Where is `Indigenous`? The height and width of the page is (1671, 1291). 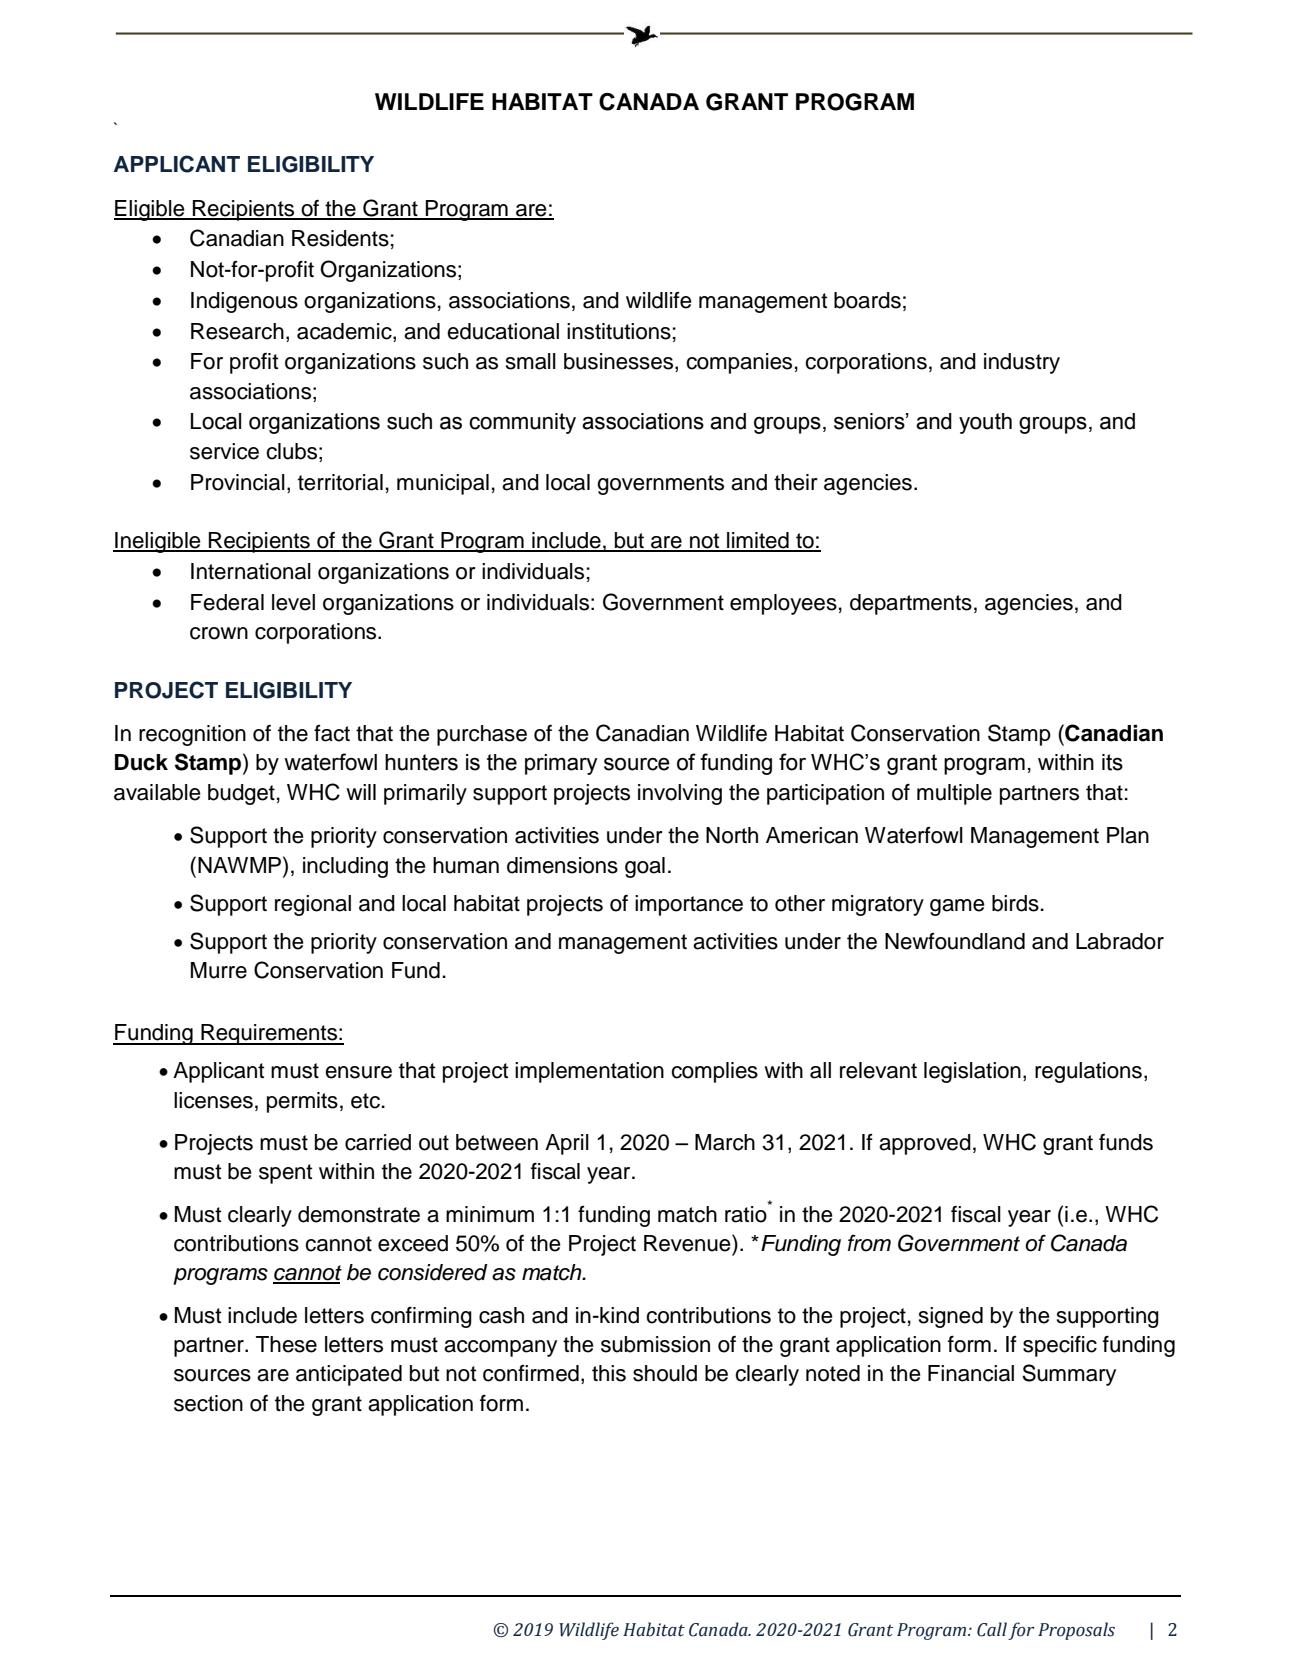
Indigenous is located at coordinates (244, 302).
